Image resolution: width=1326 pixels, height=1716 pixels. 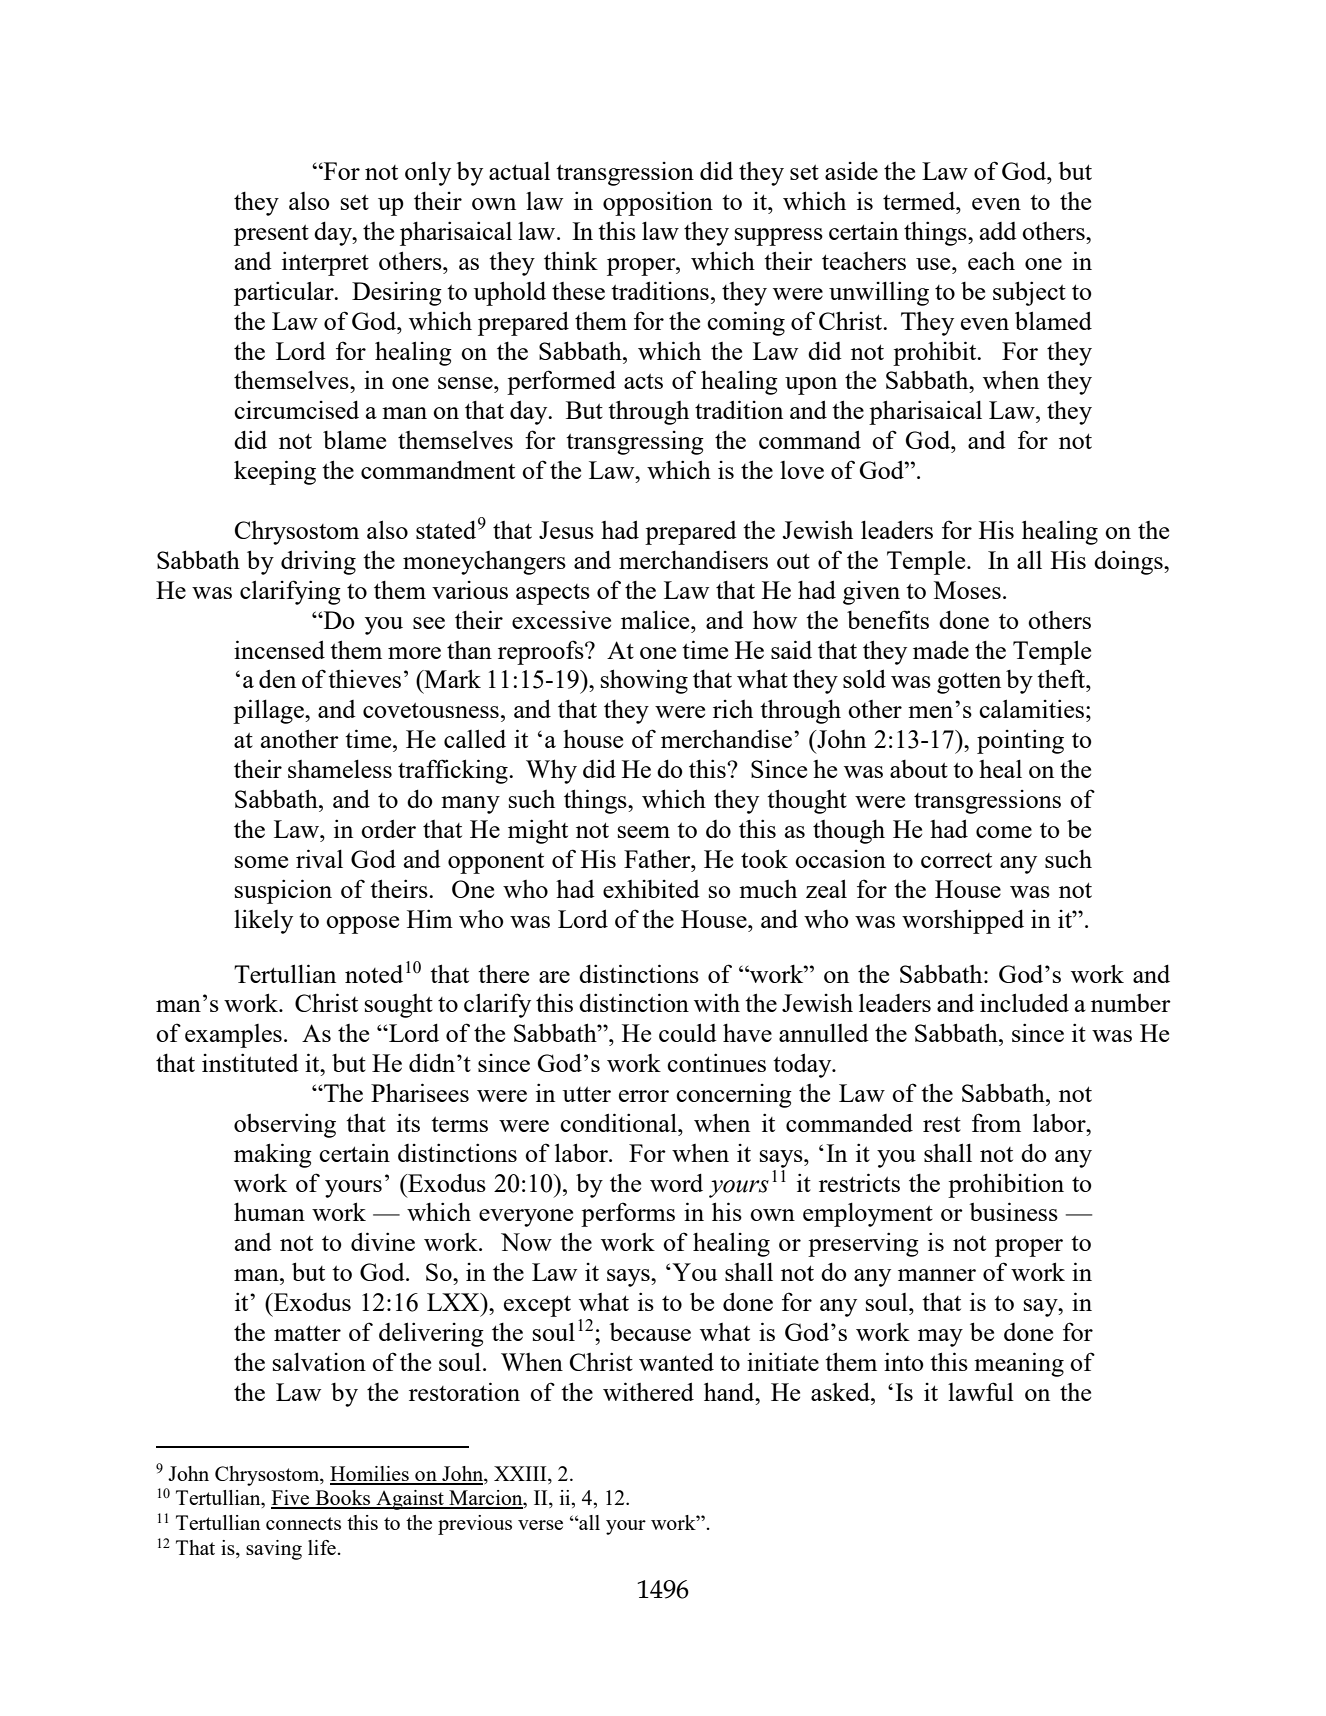 What do you see at coordinates (319, 858) in the document?
I see `rival` at bounding box center [319, 858].
